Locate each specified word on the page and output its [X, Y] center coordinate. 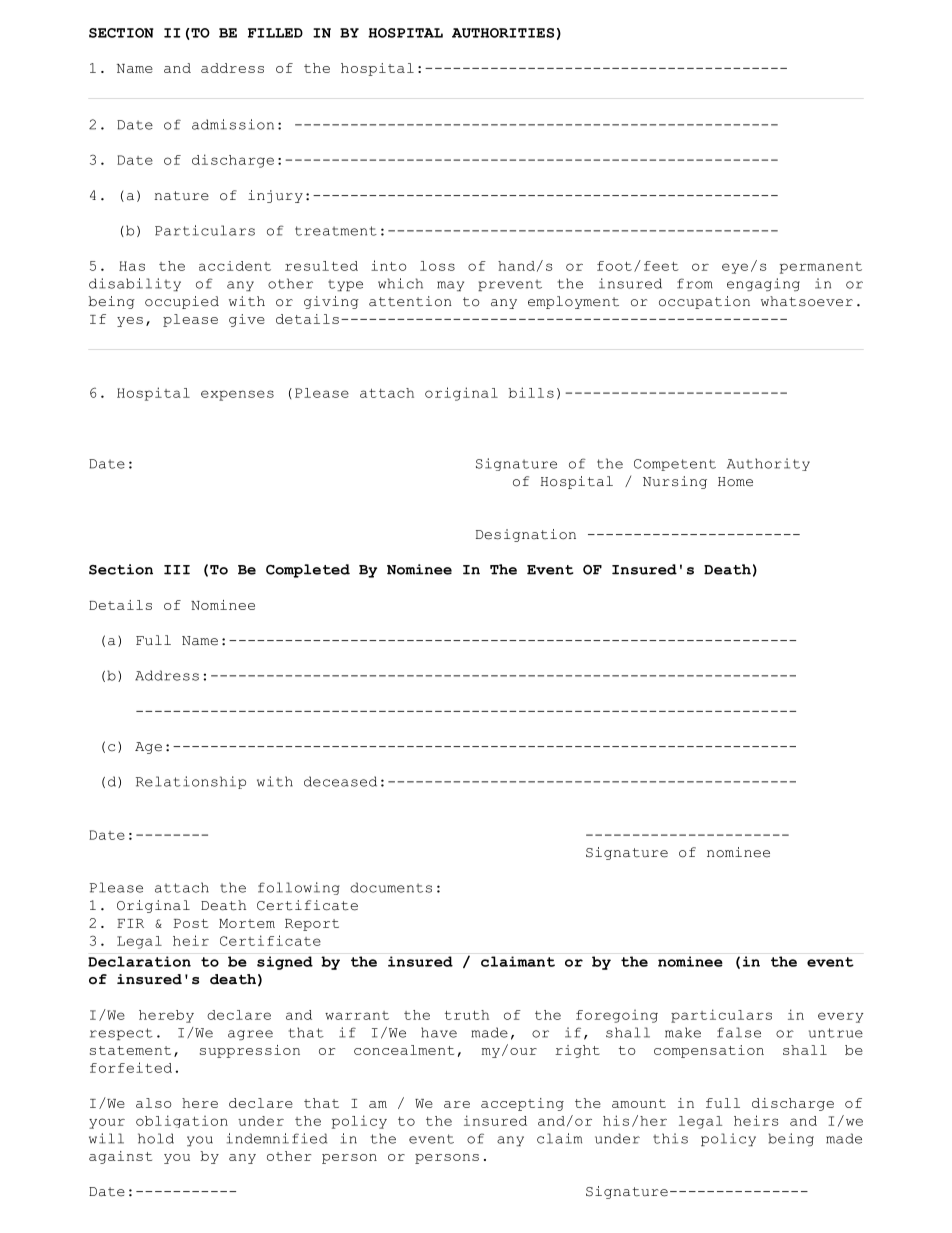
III [177, 570]
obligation [182, 1121]
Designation [526, 535]
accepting [522, 1104]
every [841, 1017]
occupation [704, 302]
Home [735, 482]
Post [191, 923]
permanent [821, 268]
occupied [182, 302]
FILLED [275, 33]
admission [233, 124]
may [450, 286]
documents [391, 887]
